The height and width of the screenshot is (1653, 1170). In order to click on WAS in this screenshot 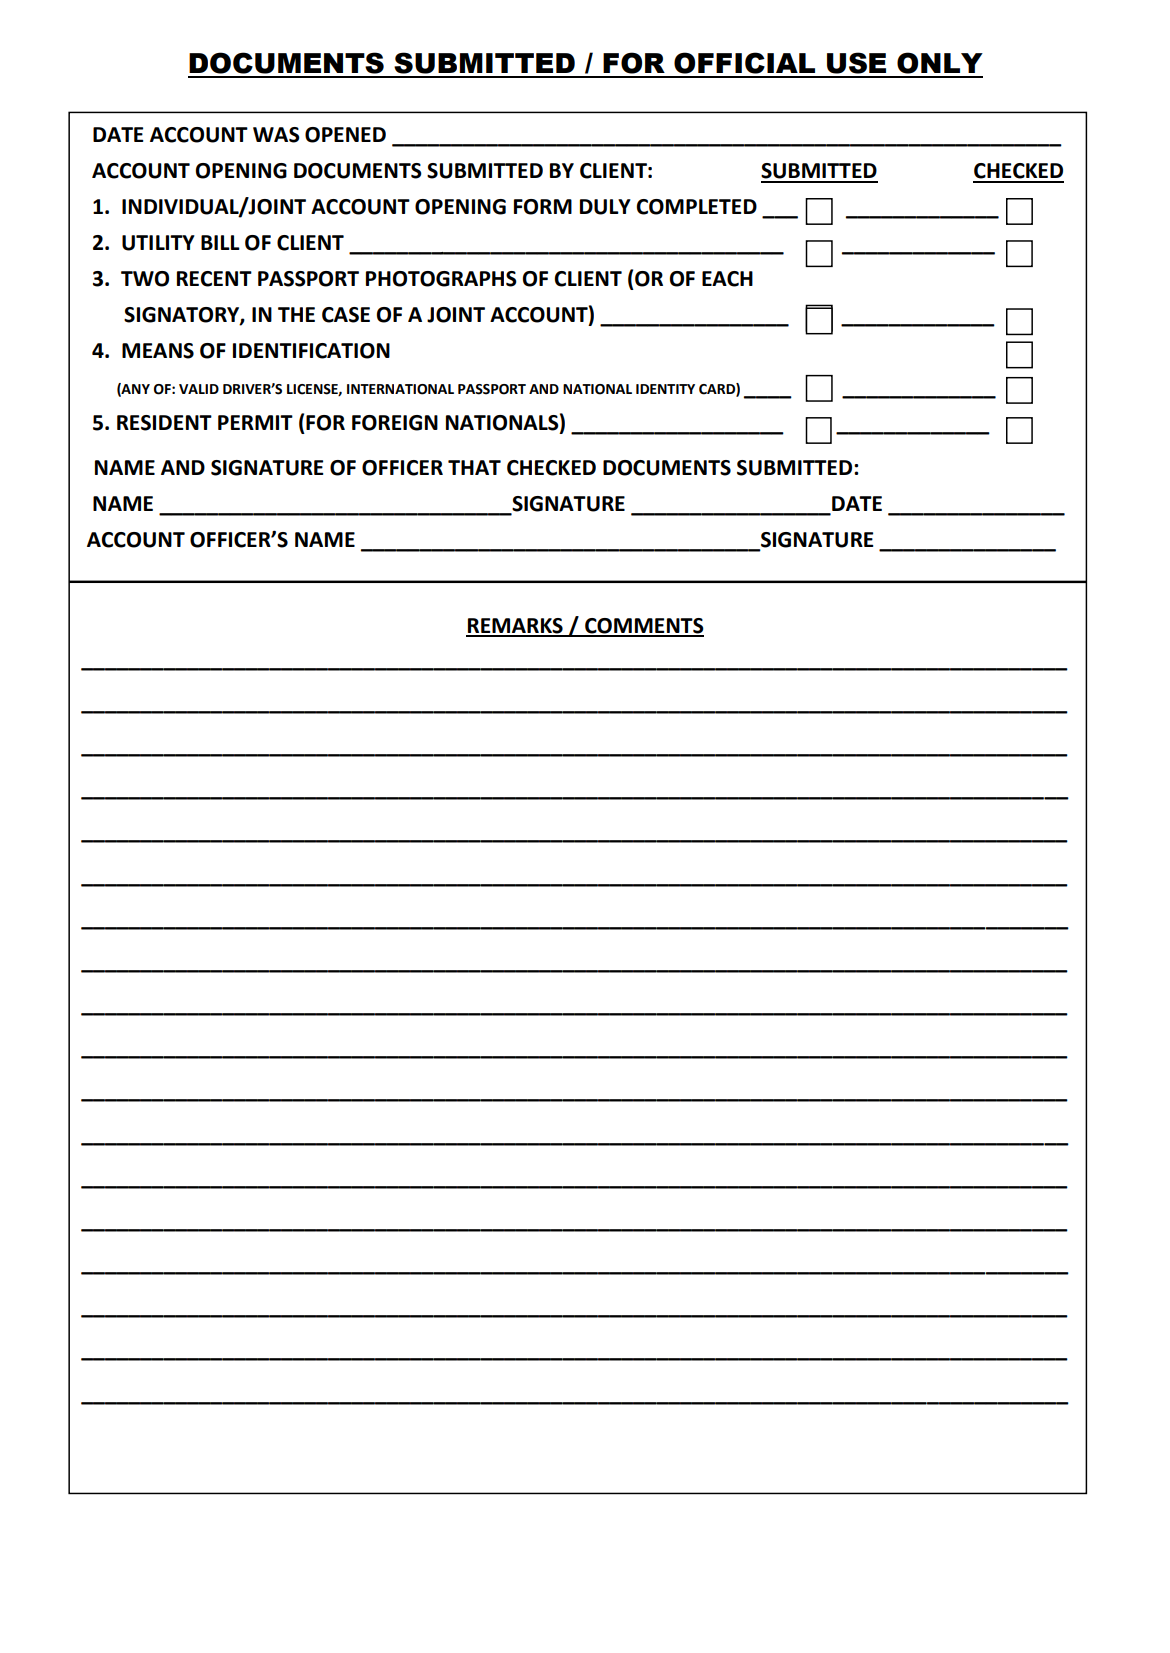, I will do `click(276, 135)`.
